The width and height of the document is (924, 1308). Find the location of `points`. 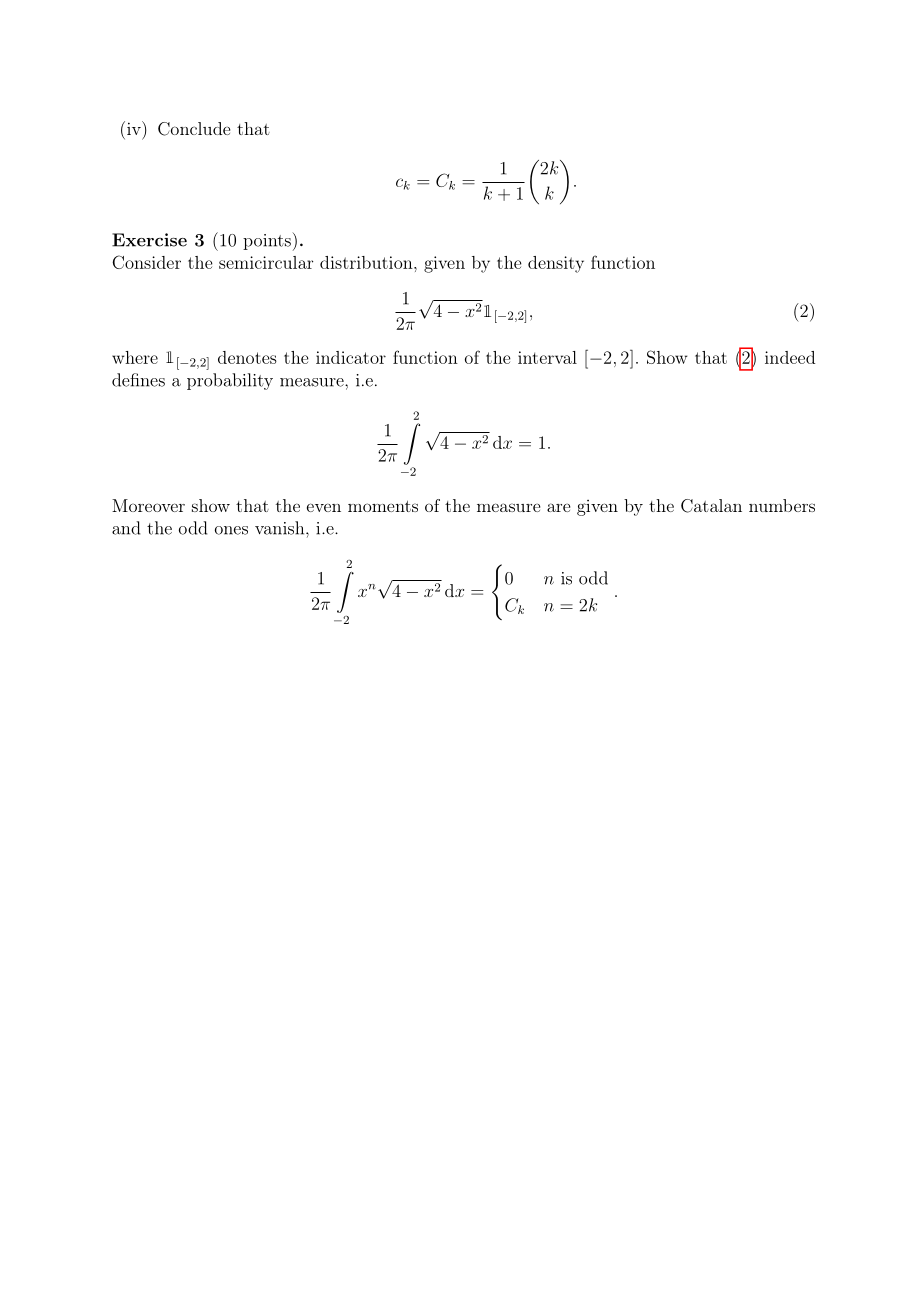

points is located at coordinates (268, 241).
